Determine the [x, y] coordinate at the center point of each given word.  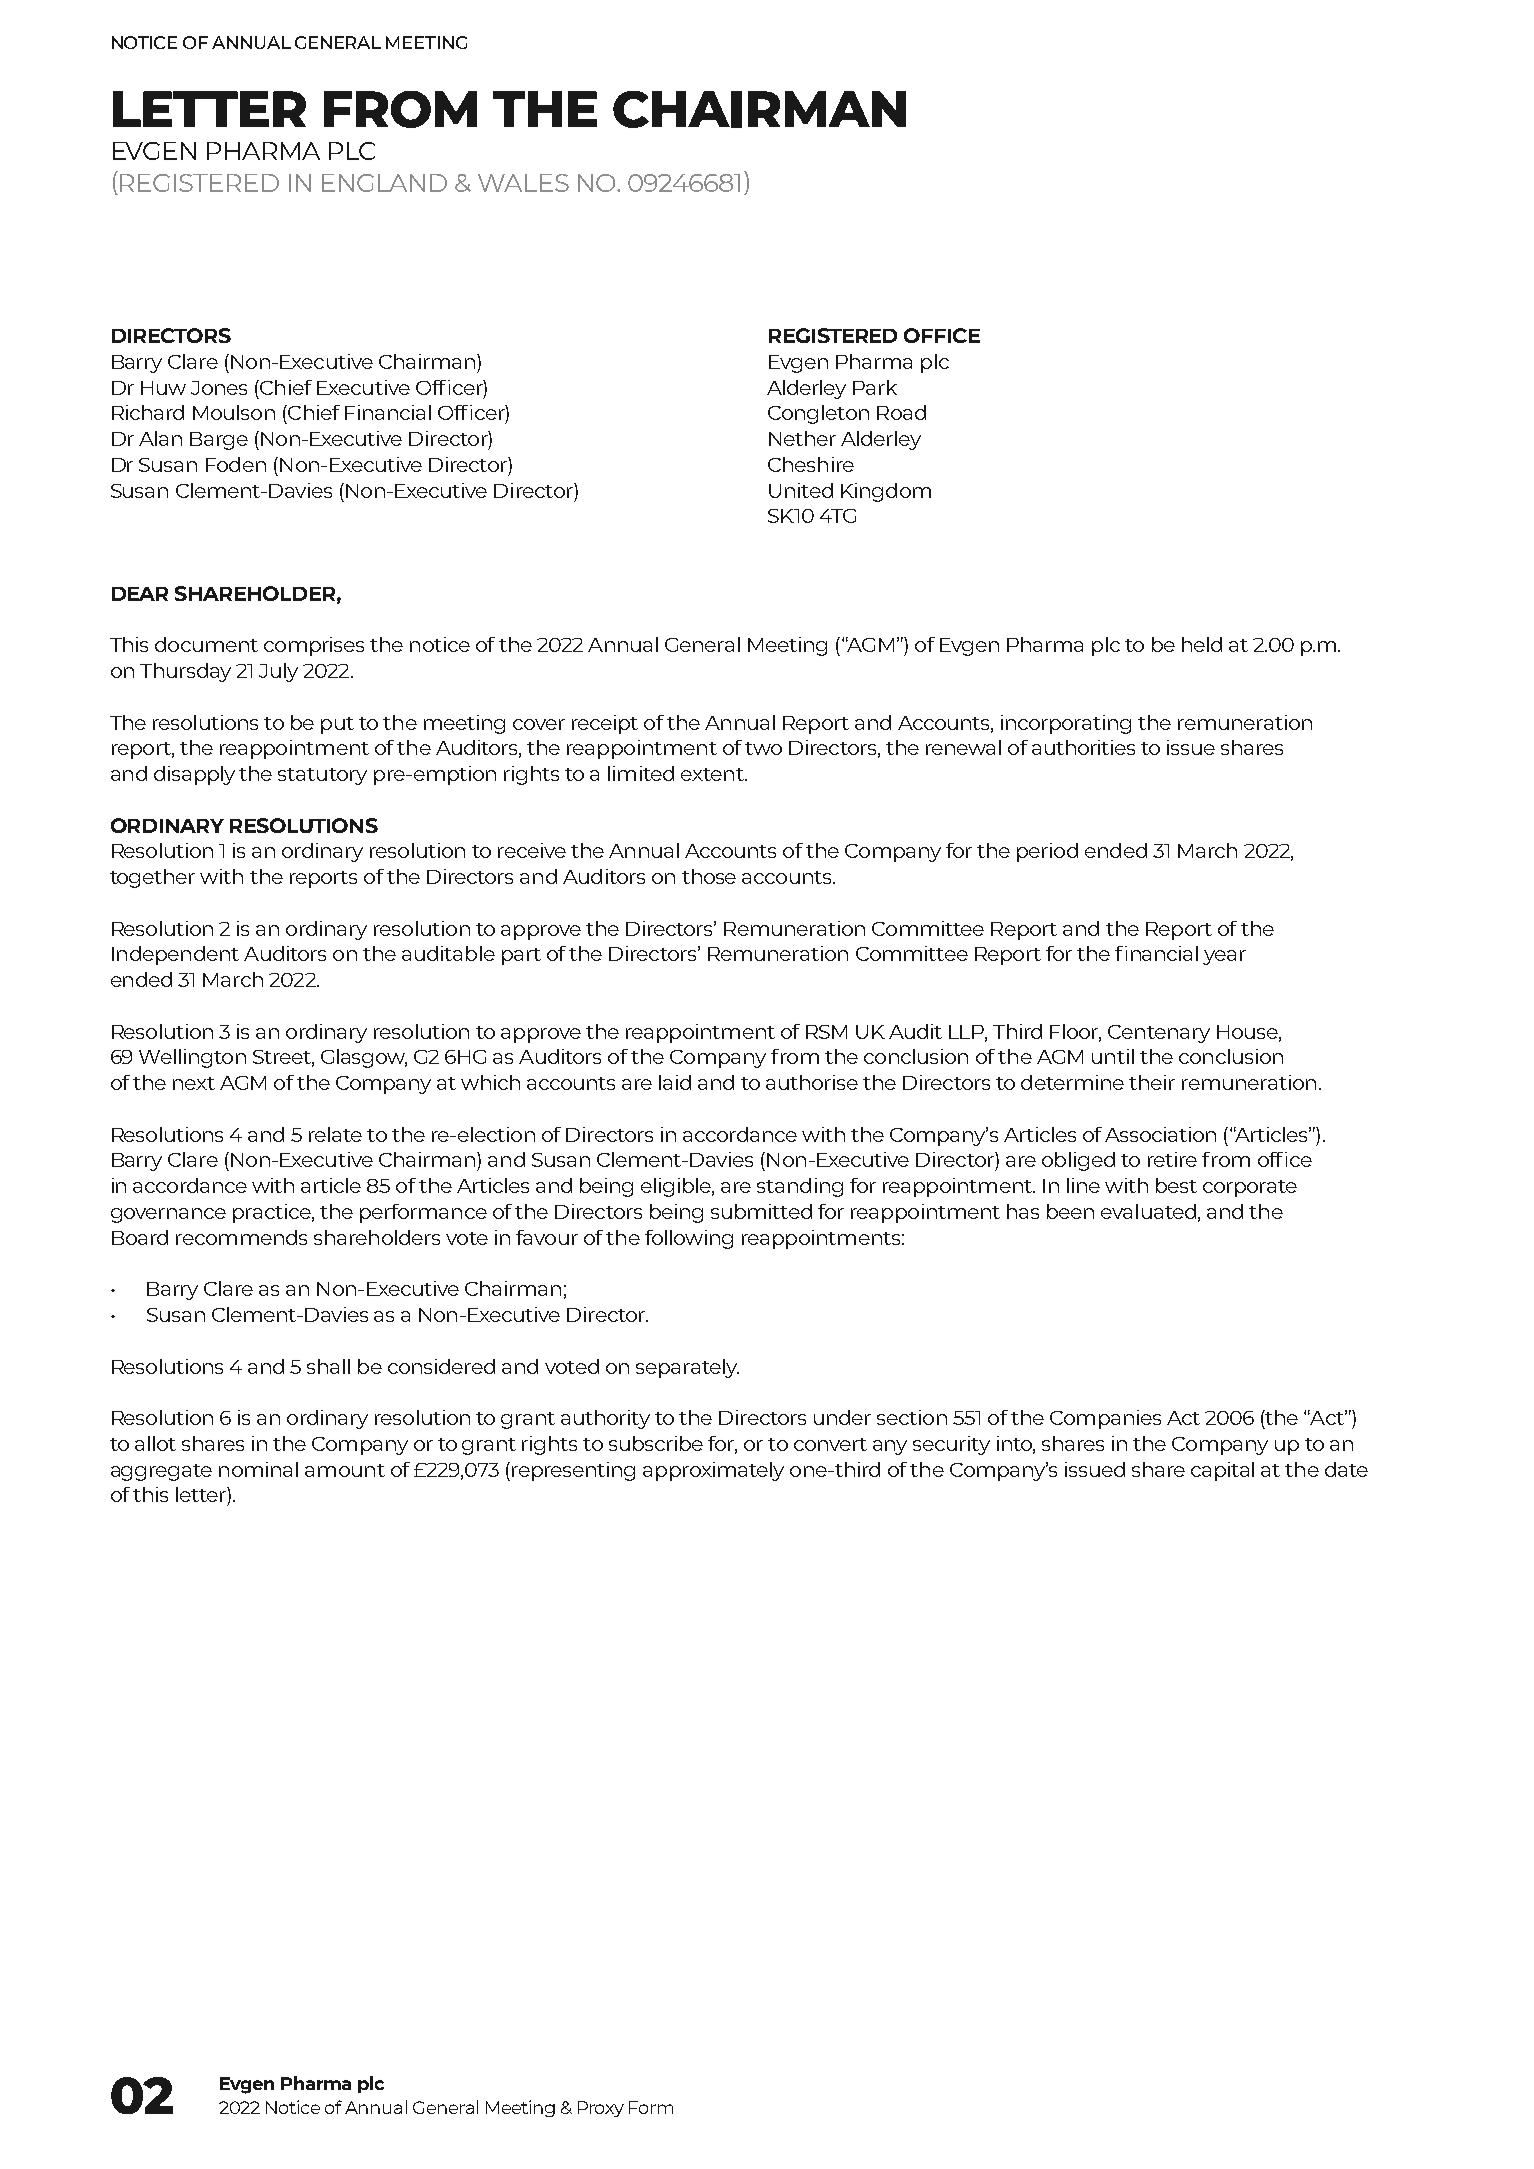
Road [901, 412]
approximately [713, 1471]
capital [1222, 1471]
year [1224, 957]
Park [875, 387]
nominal [258, 1469]
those [709, 876]
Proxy [601, 2109]
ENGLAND [384, 183]
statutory [322, 776]
